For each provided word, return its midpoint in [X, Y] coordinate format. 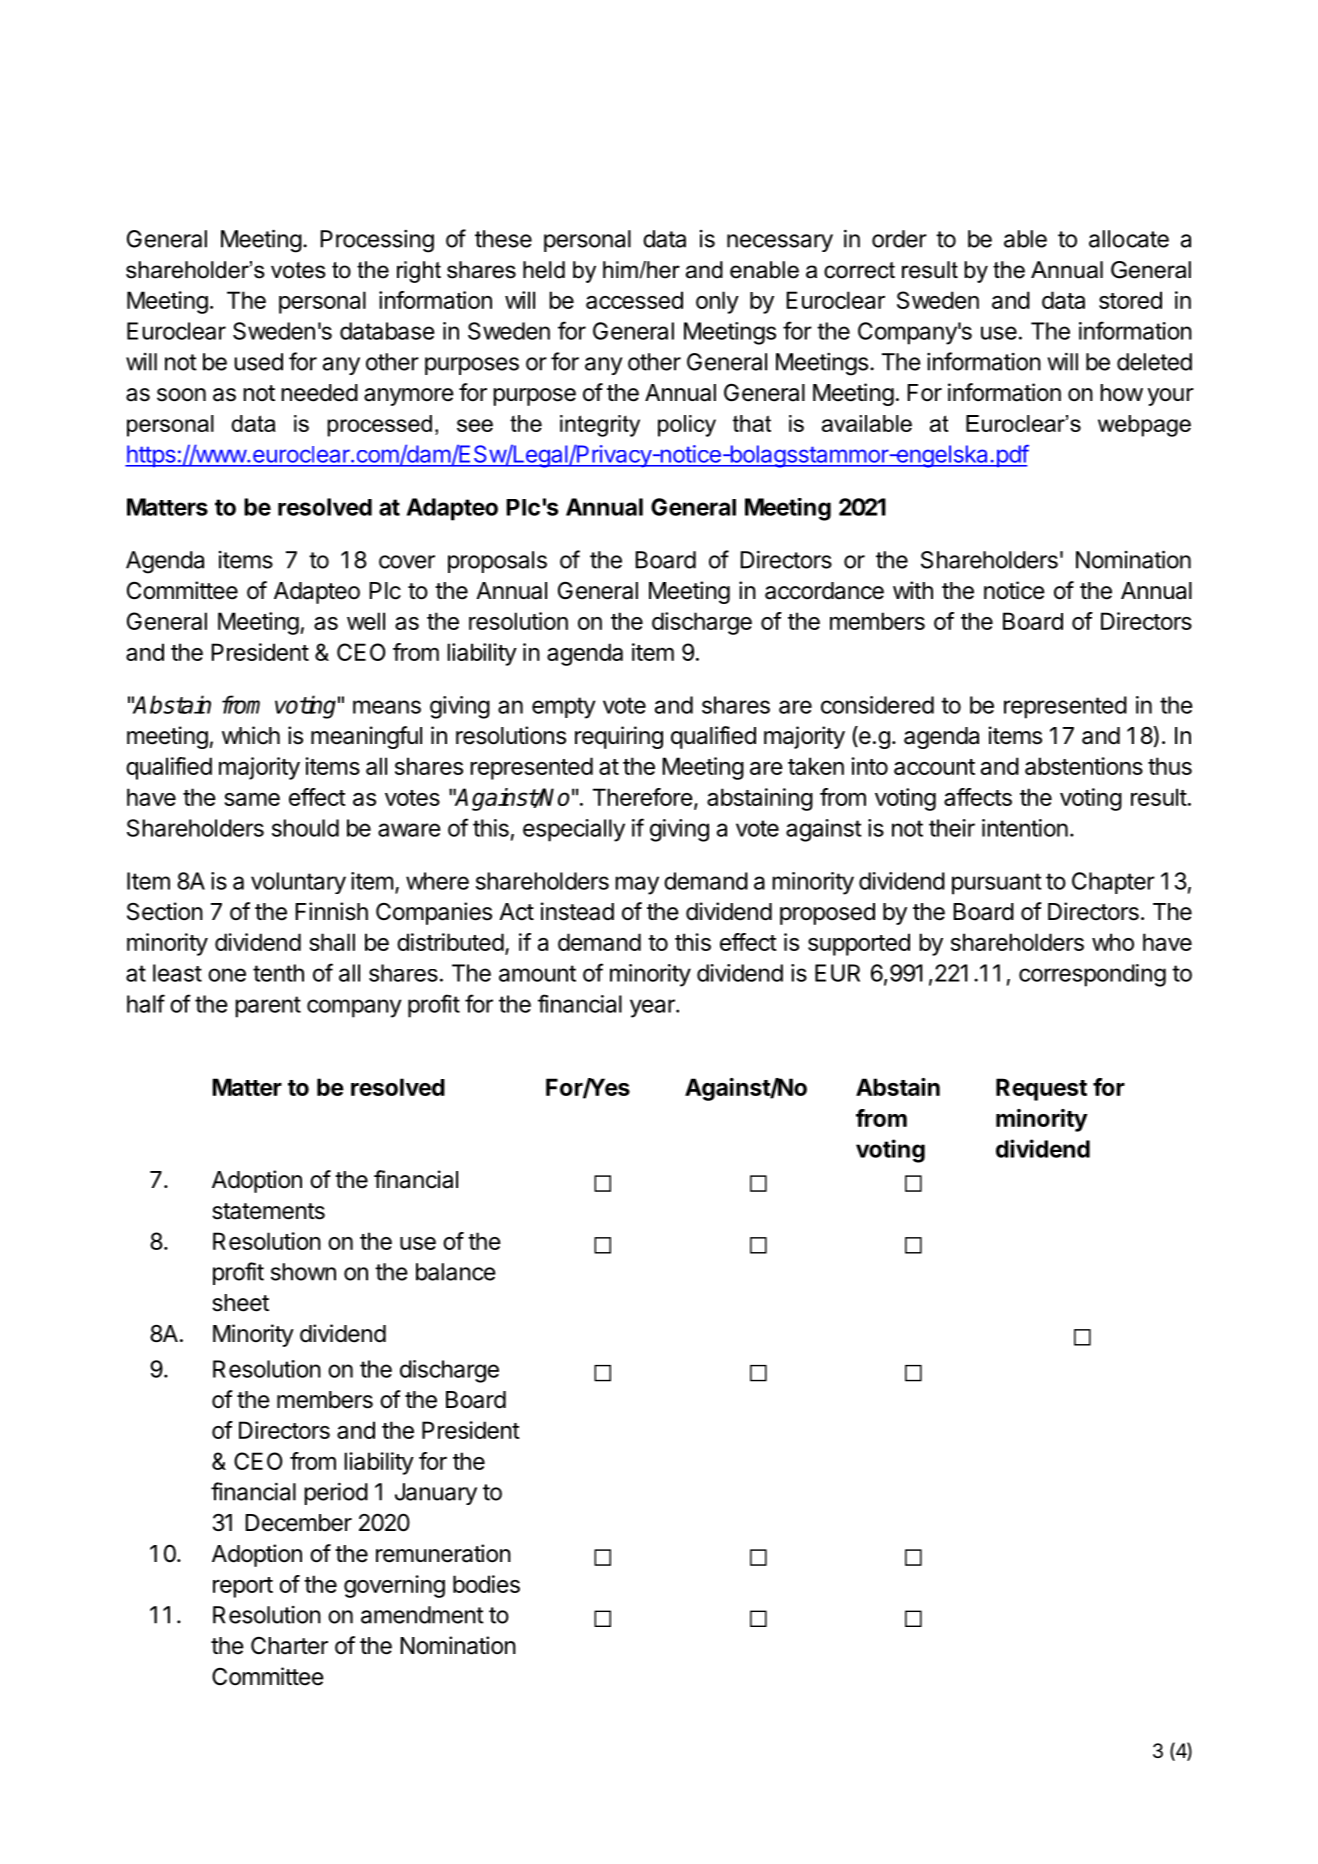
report [243, 1587]
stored [1130, 300]
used [258, 362]
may [637, 885]
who [1113, 942]
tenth [278, 973]
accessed [634, 300]
